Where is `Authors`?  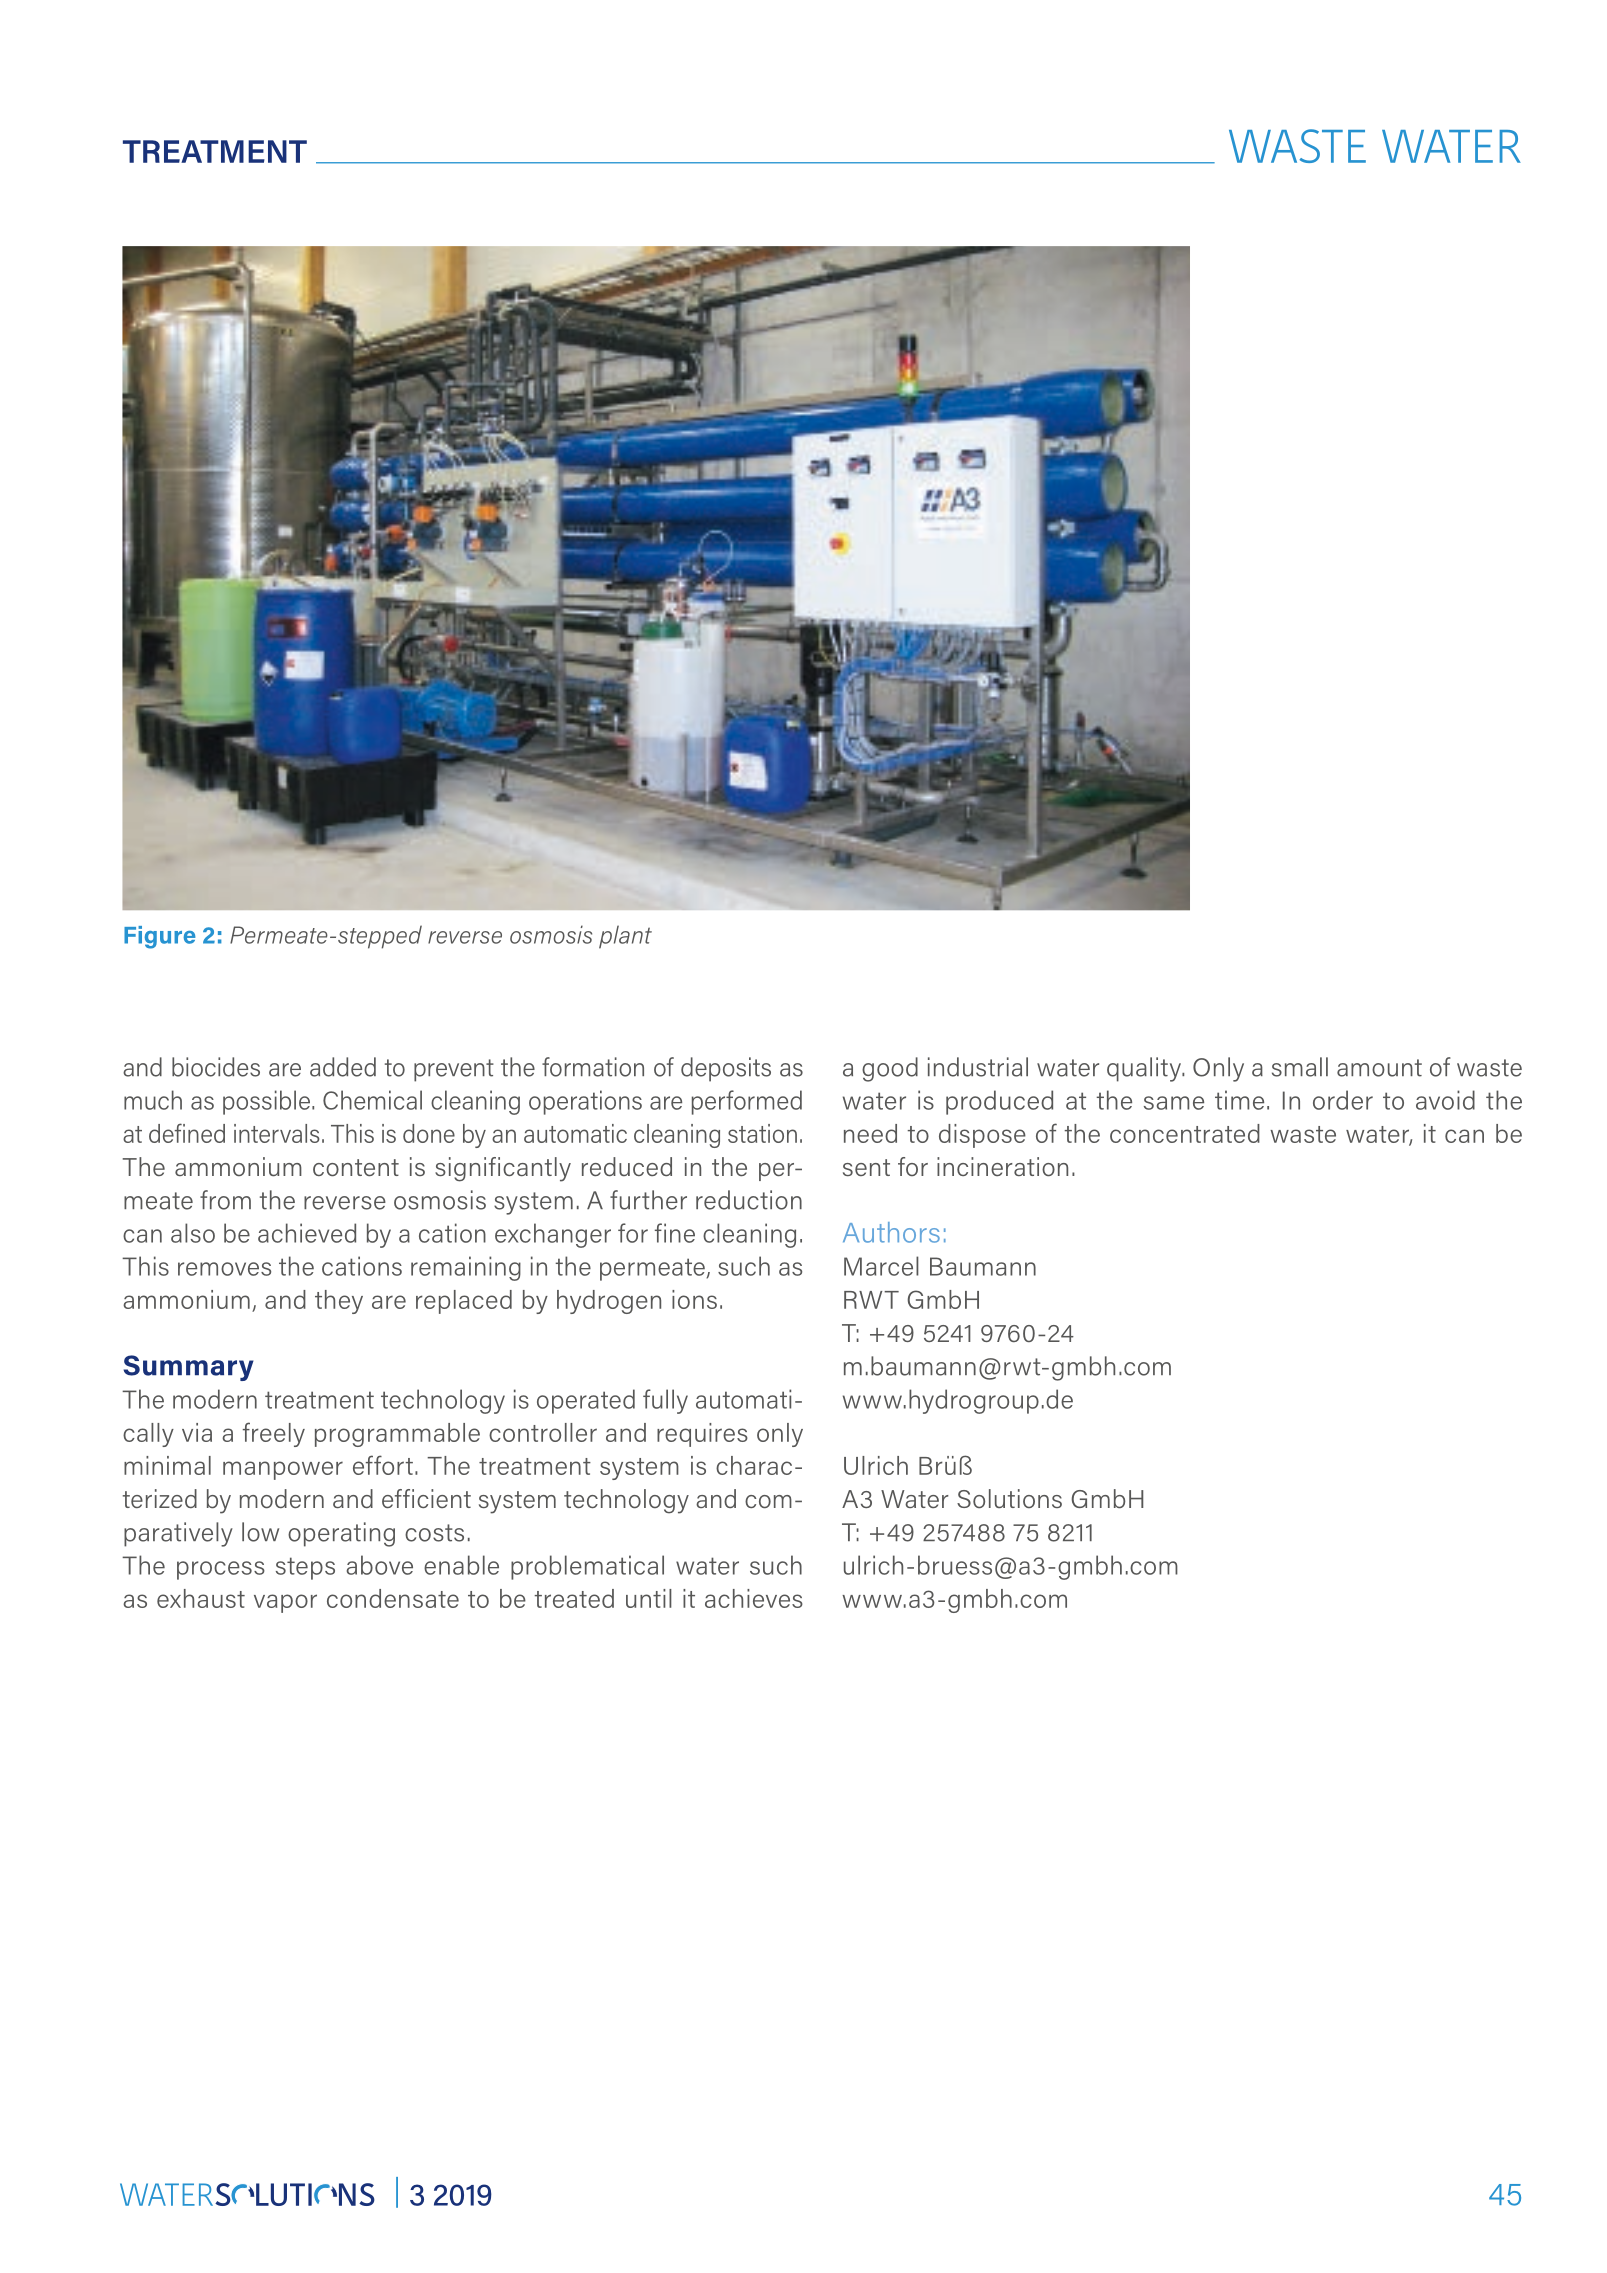 Authors is located at coordinates (891, 1232).
